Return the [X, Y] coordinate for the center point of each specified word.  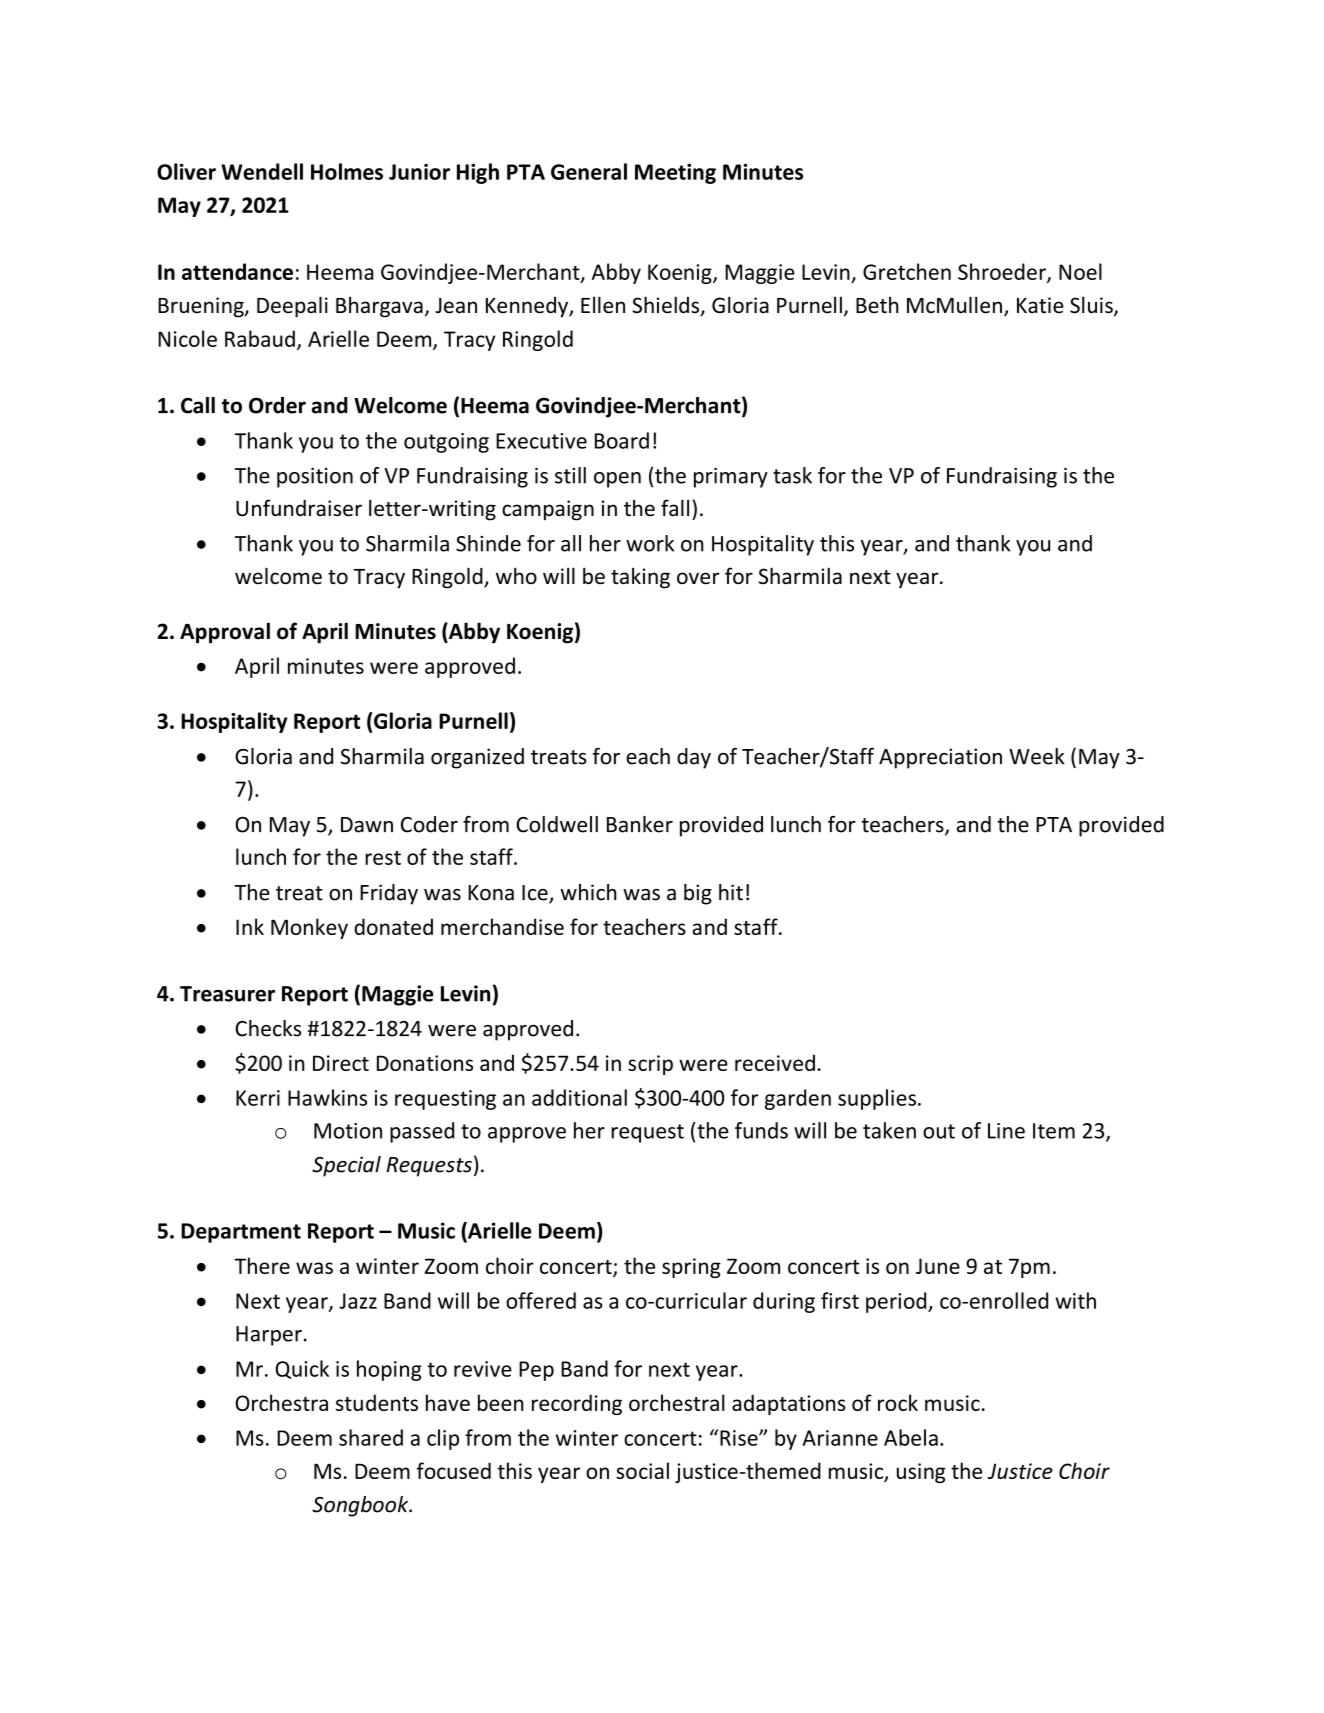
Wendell [262, 171]
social [642, 1470]
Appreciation [940, 758]
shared [371, 1437]
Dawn [367, 825]
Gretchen [907, 271]
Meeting [675, 174]
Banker [640, 824]
